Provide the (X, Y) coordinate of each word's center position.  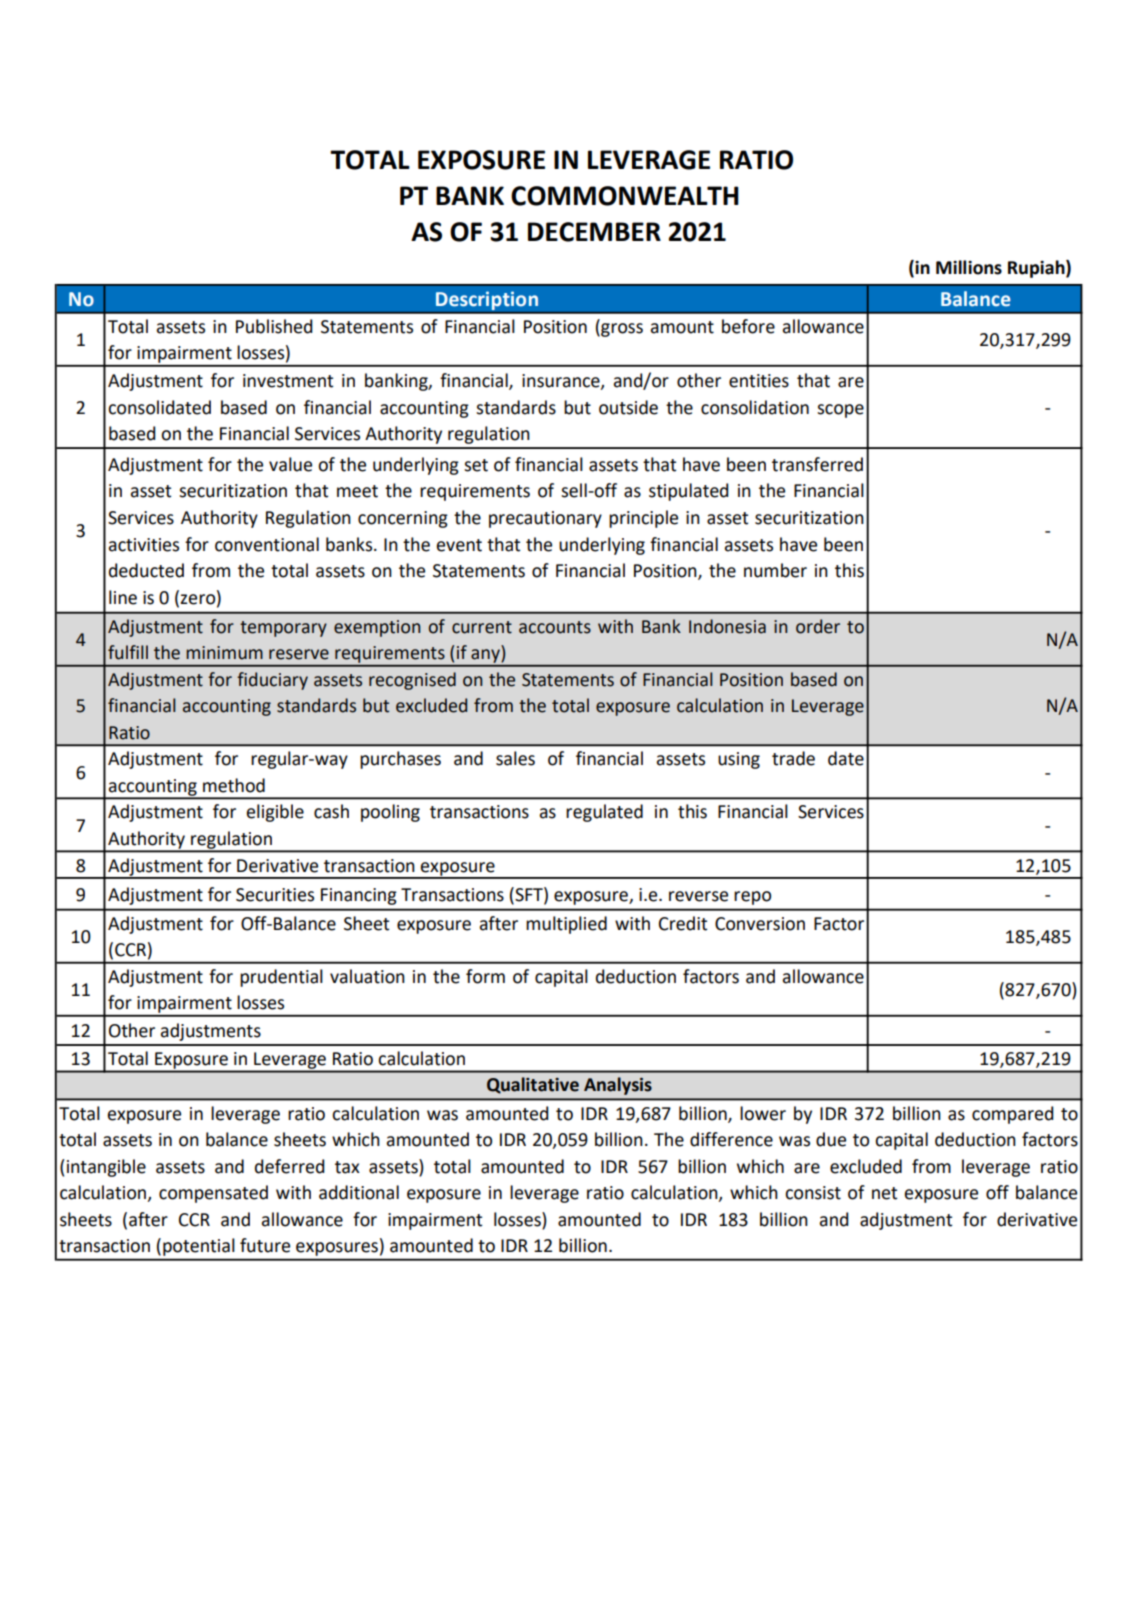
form (485, 976)
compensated (213, 1194)
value (290, 464)
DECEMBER (594, 232)
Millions (969, 267)
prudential (281, 978)
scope (840, 411)
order (818, 626)
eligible (275, 813)
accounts (555, 627)
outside (628, 407)
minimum (224, 653)
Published (274, 326)
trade (793, 758)
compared (1013, 1115)
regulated (604, 813)
